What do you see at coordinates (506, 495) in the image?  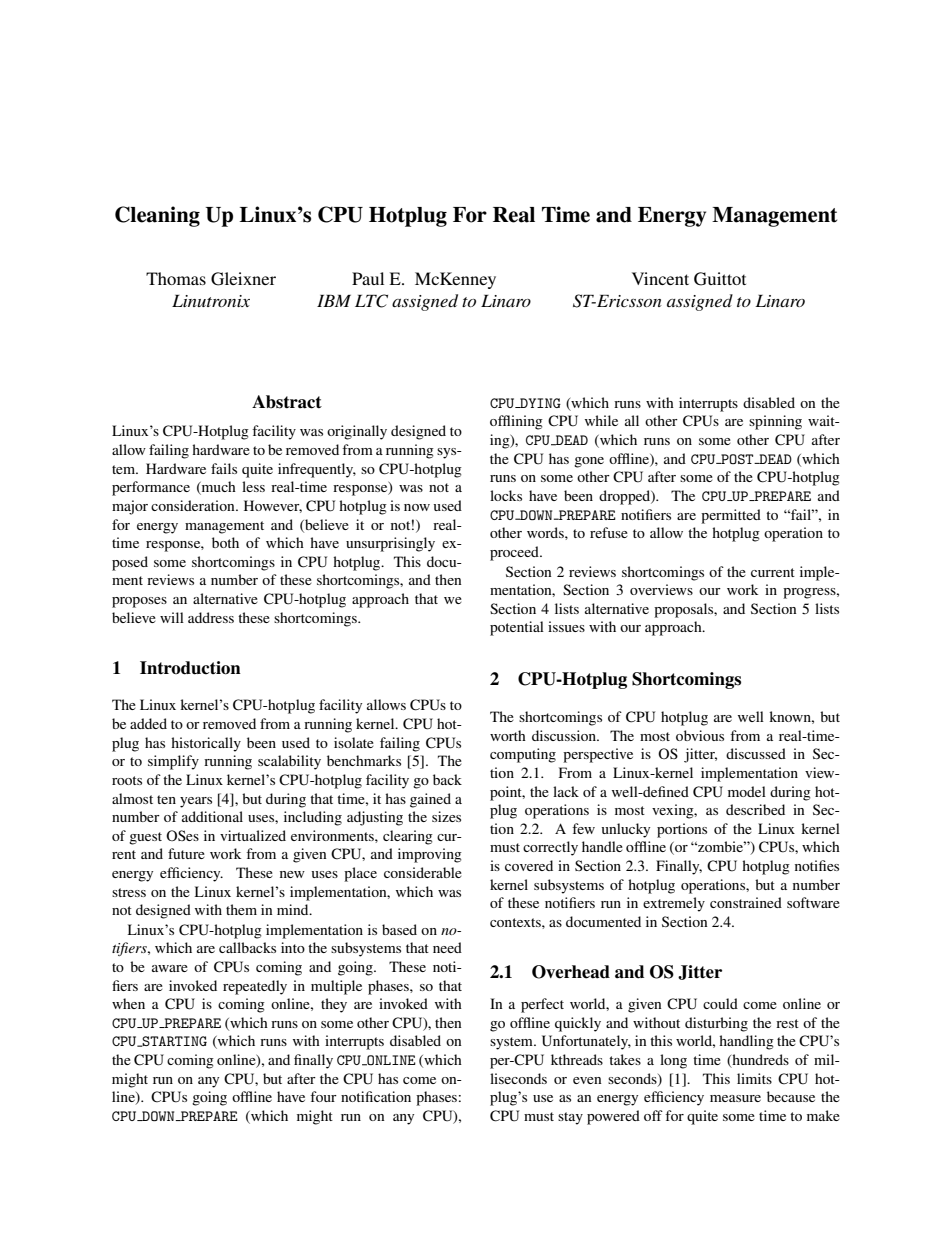 I see `locks` at bounding box center [506, 495].
